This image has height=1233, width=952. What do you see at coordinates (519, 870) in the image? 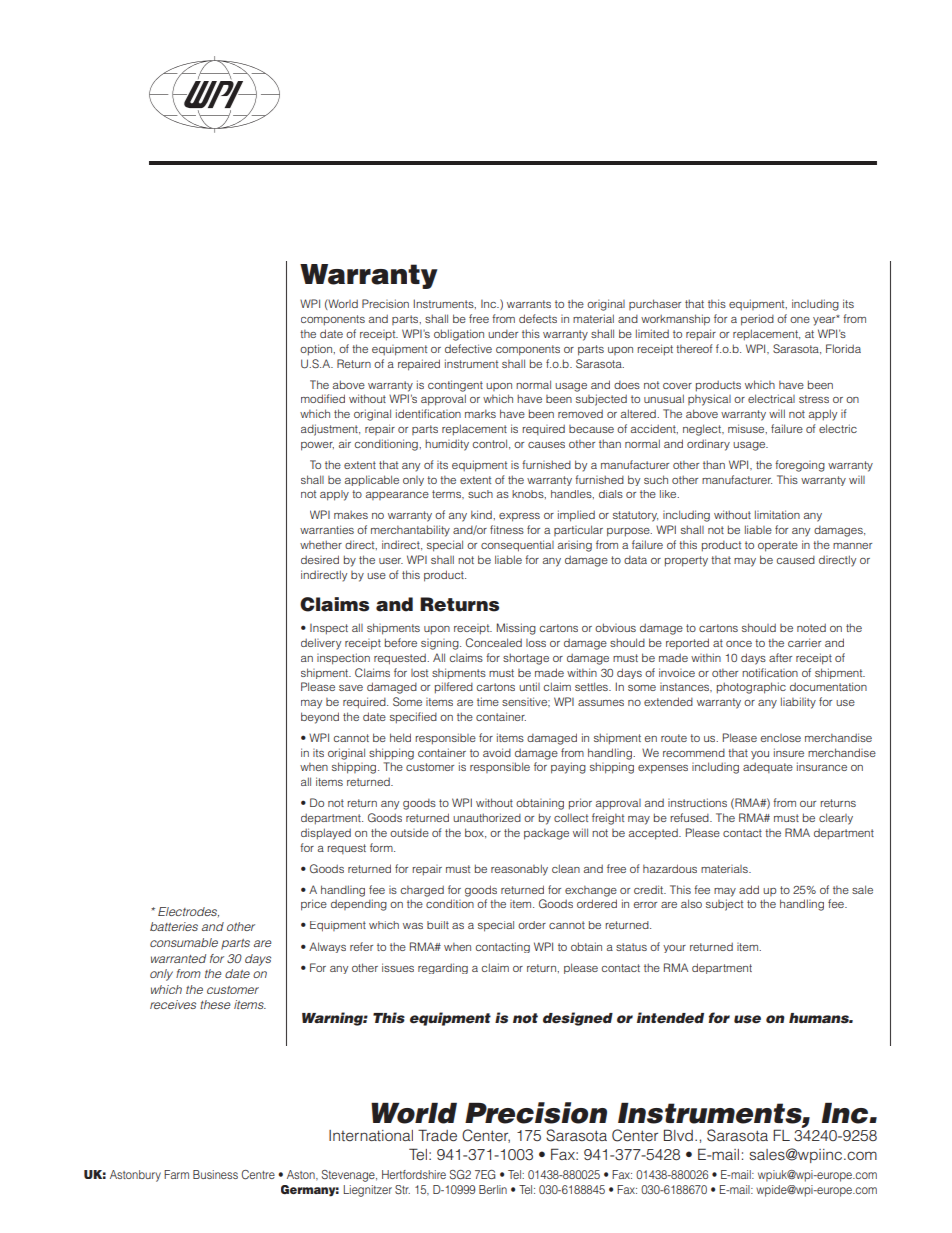
I see `reasonably` at bounding box center [519, 870].
